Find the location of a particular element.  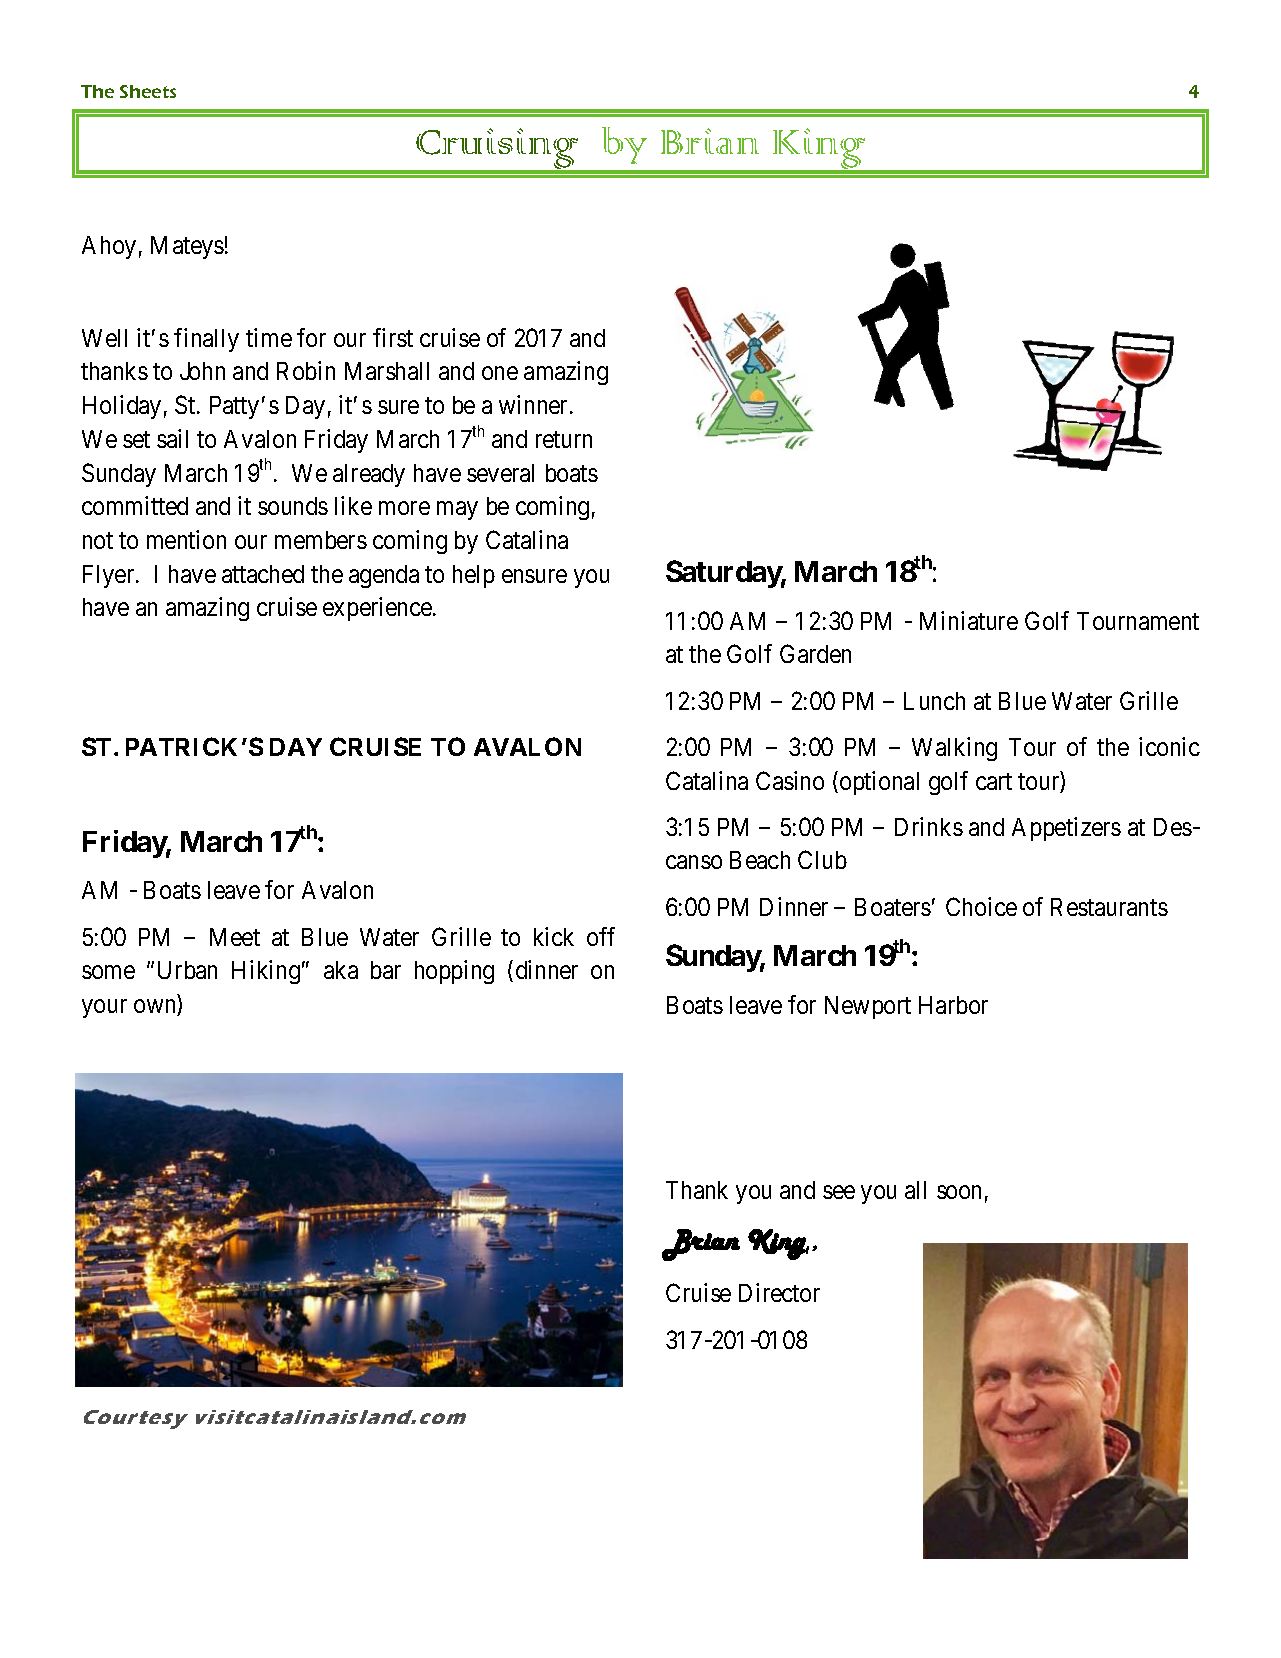

experience is located at coordinates (377, 609).
